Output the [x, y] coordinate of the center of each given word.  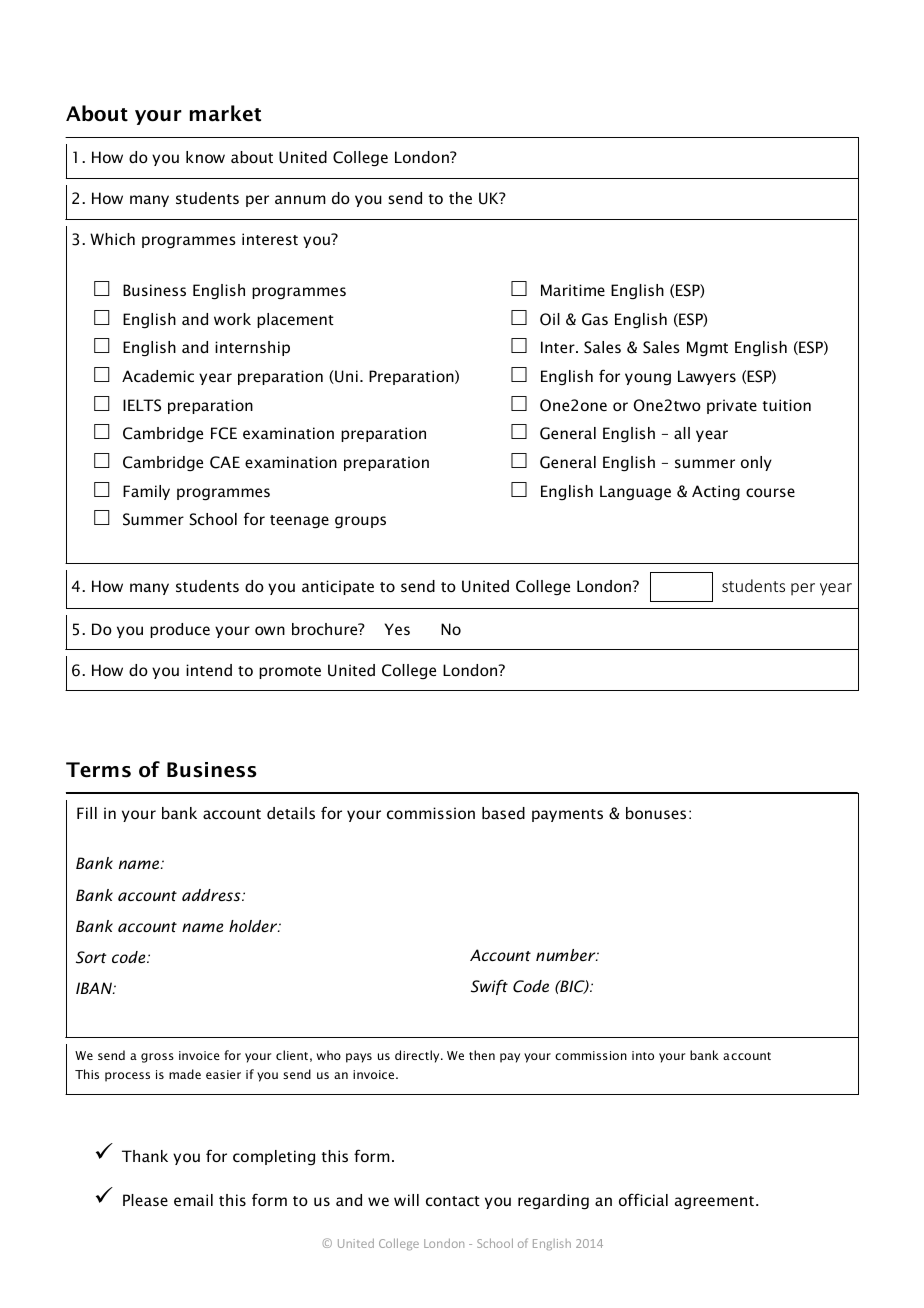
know [205, 157]
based [503, 813]
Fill [87, 813]
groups [360, 522]
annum [300, 199]
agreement [714, 1203]
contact [453, 1201]
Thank [145, 1156]
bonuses [656, 813]
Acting [716, 493]
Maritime [573, 290]
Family [146, 492]
